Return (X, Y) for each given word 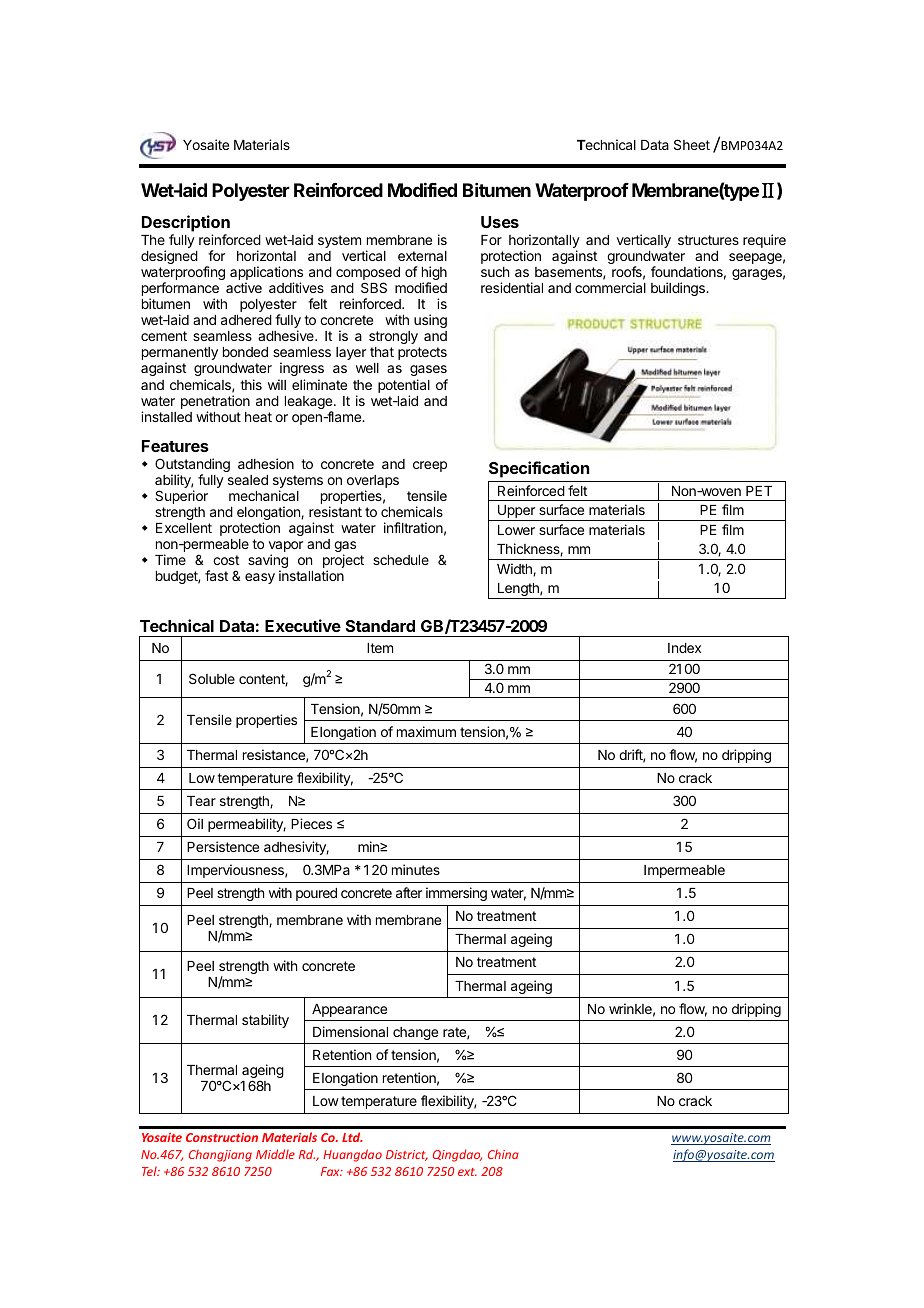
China (503, 1154)
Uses (500, 222)
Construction (222, 1137)
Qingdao (457, 1155)
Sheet (692, 144)
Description (186, 223)
